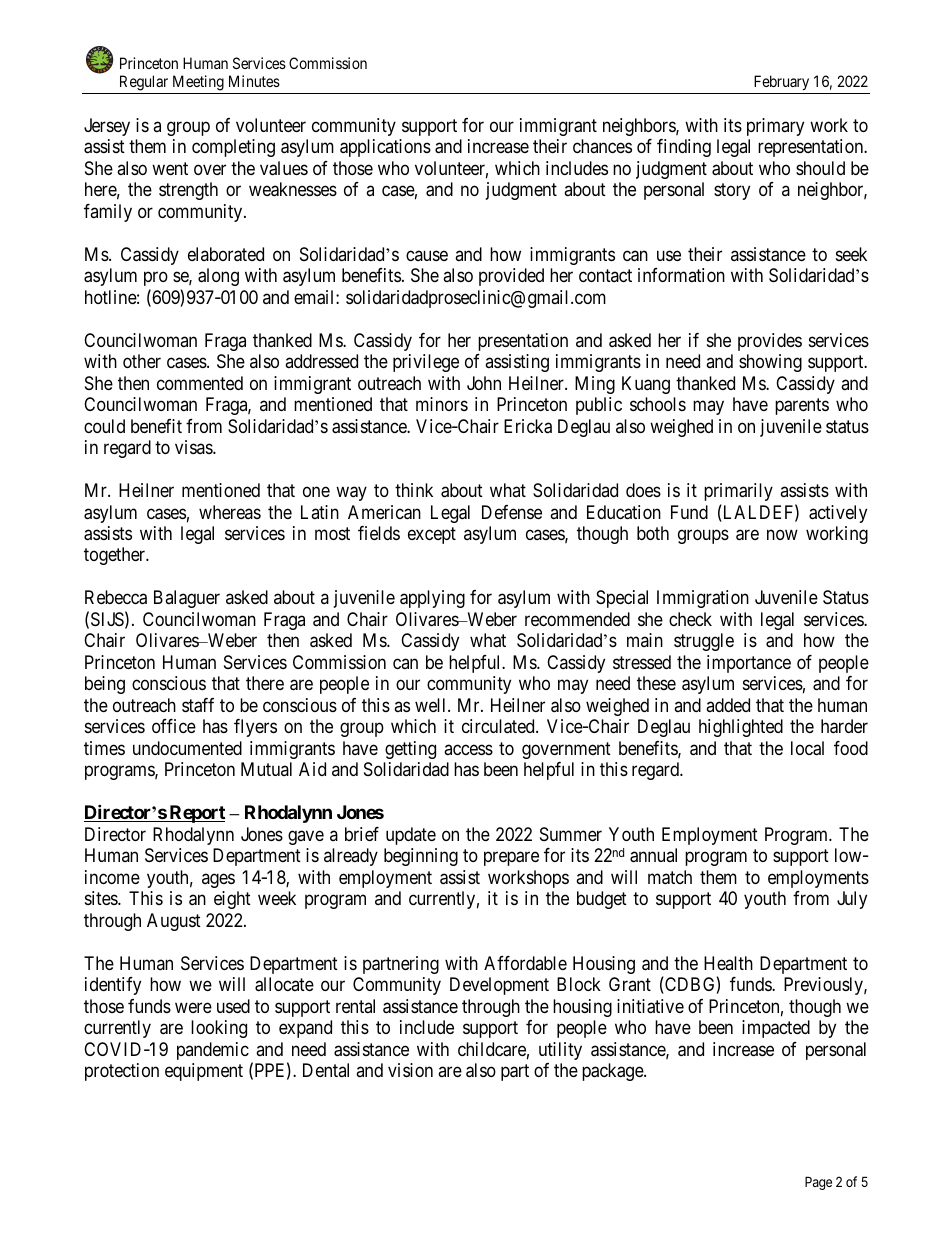 Image resolution: width=952 pixels, height=1233 pixels. Describe the element at coordinates (196, 814) in the page. I see `Report` at that location.
